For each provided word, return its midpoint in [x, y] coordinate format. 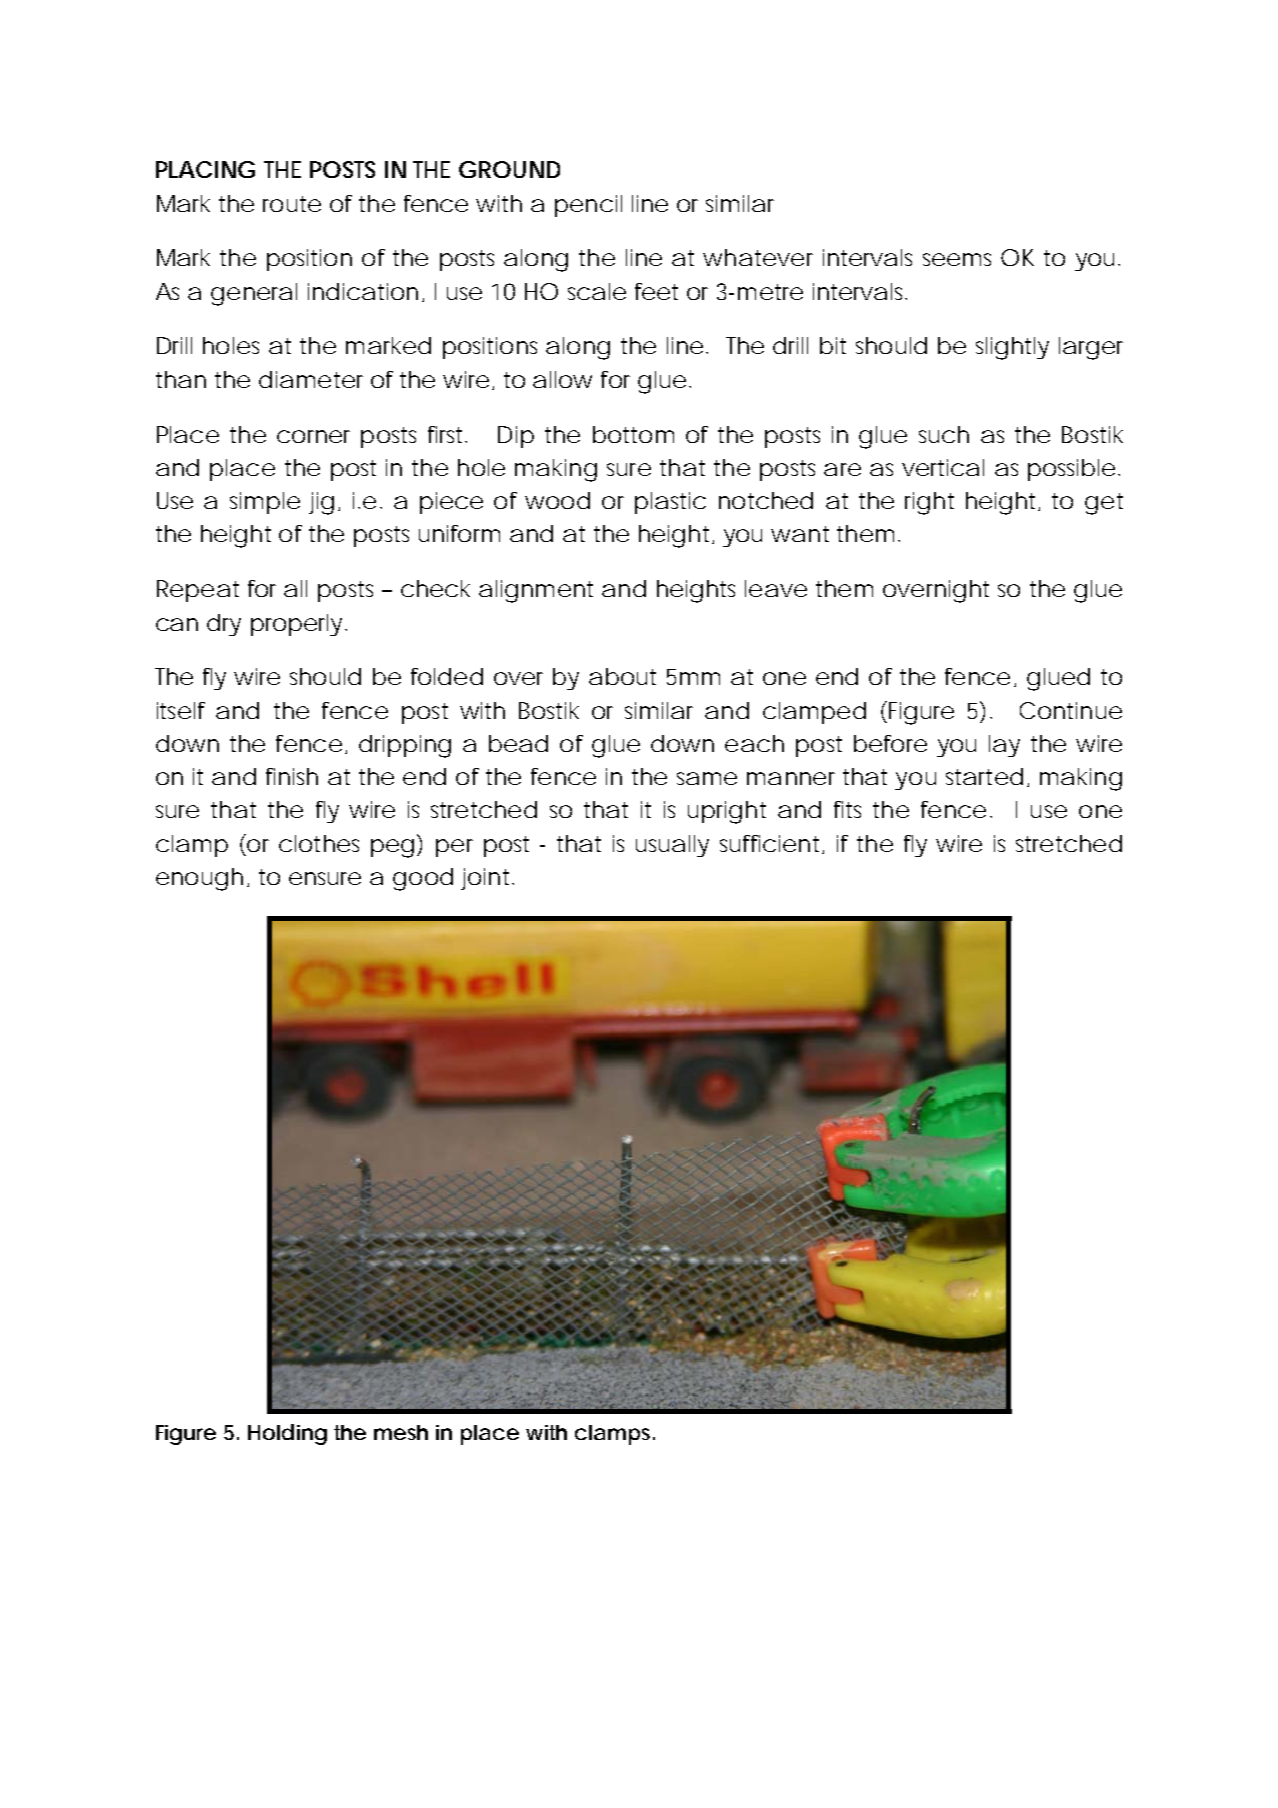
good [423, 879]
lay [1004, 746]
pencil [588, 206]
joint [487, 879]
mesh [401, 1432]
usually [672, 846]
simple [265, 503]
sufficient [771, 844]
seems [957, 259]
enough [199, 879]
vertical [943, 467]
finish [292, 776]
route [292, 204]
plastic [670, 503]
